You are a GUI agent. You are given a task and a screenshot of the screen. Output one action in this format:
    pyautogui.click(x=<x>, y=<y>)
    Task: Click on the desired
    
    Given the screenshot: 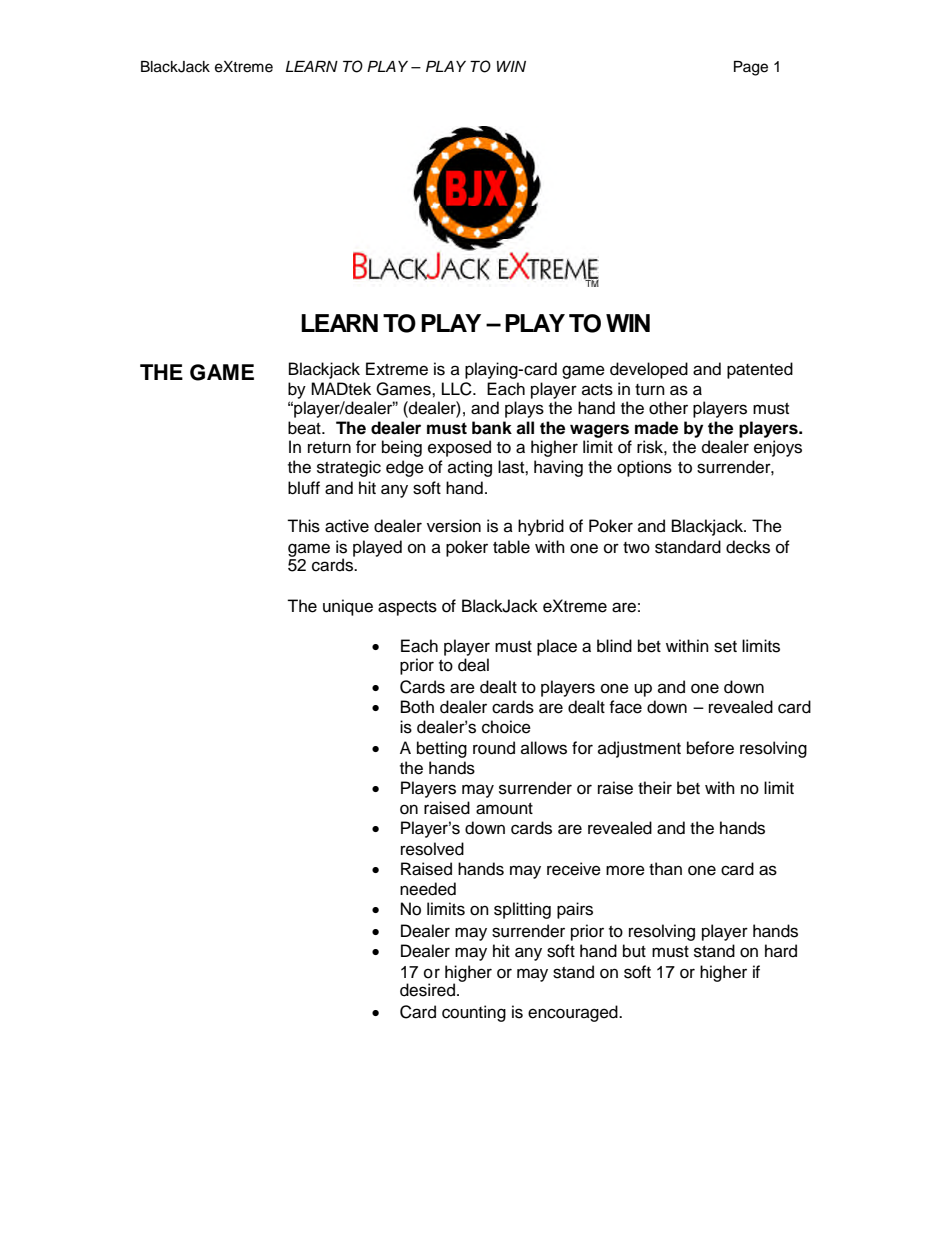 What is the action you would take?
    pyautogui.click(x=427, y=990)
